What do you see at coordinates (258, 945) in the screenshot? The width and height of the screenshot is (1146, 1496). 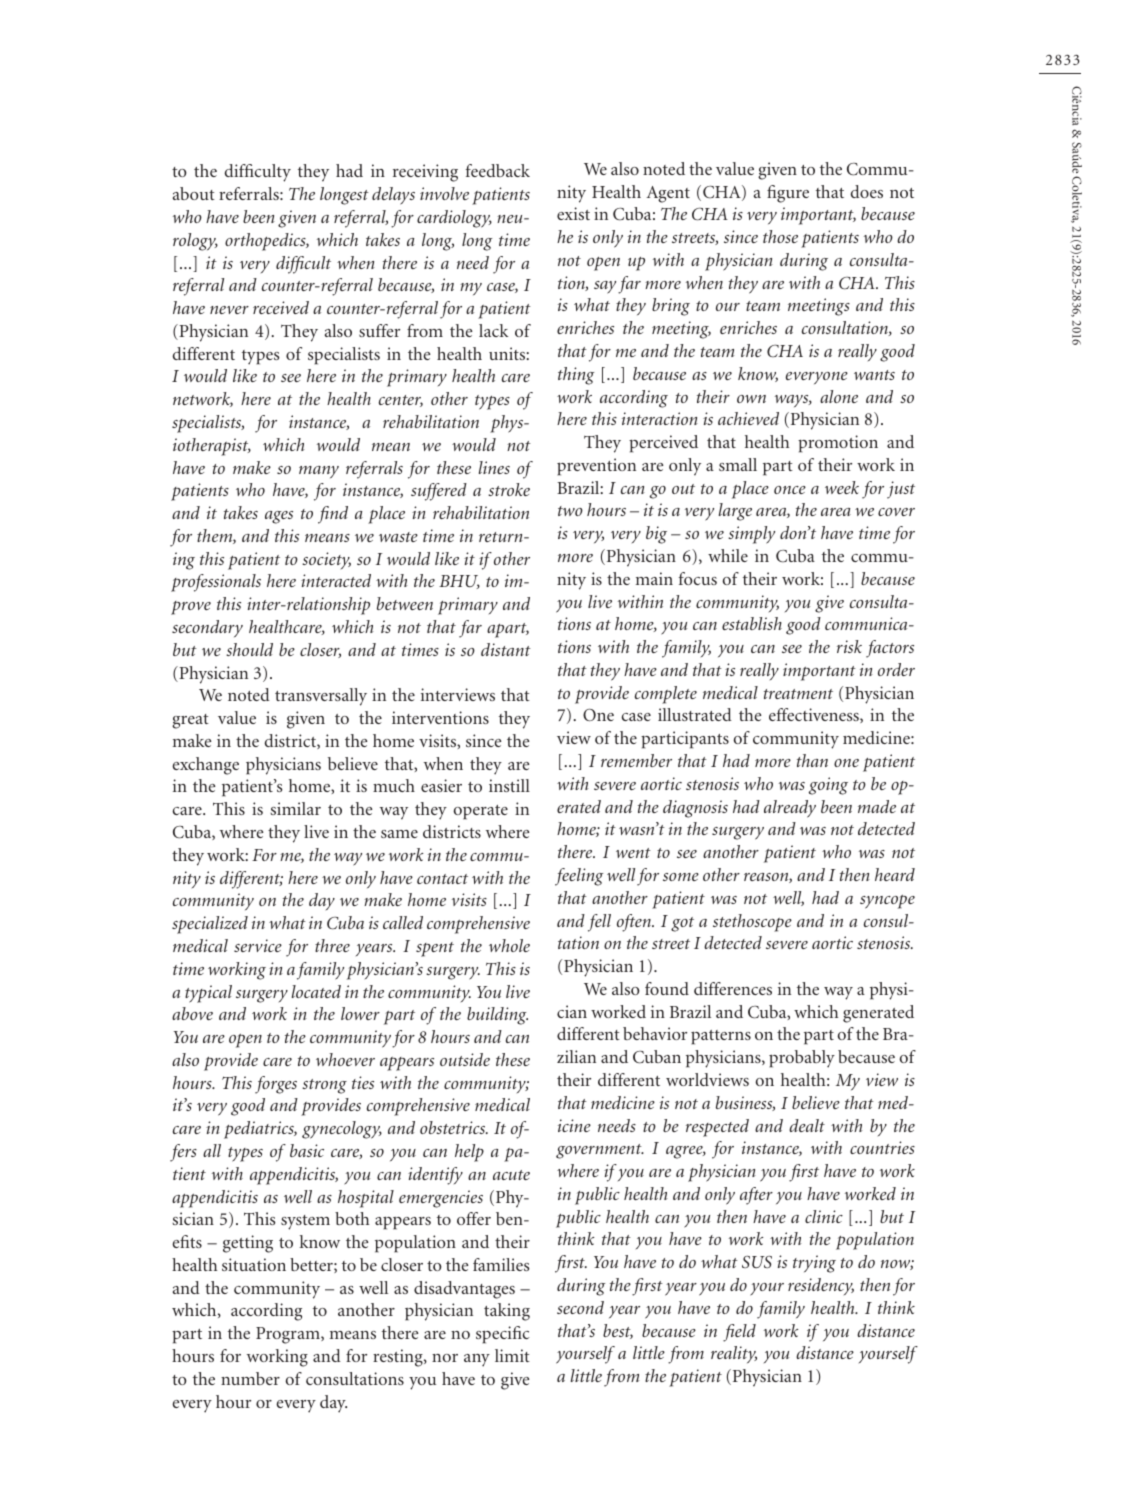 I see `service` at bounding box center [258, 945].
